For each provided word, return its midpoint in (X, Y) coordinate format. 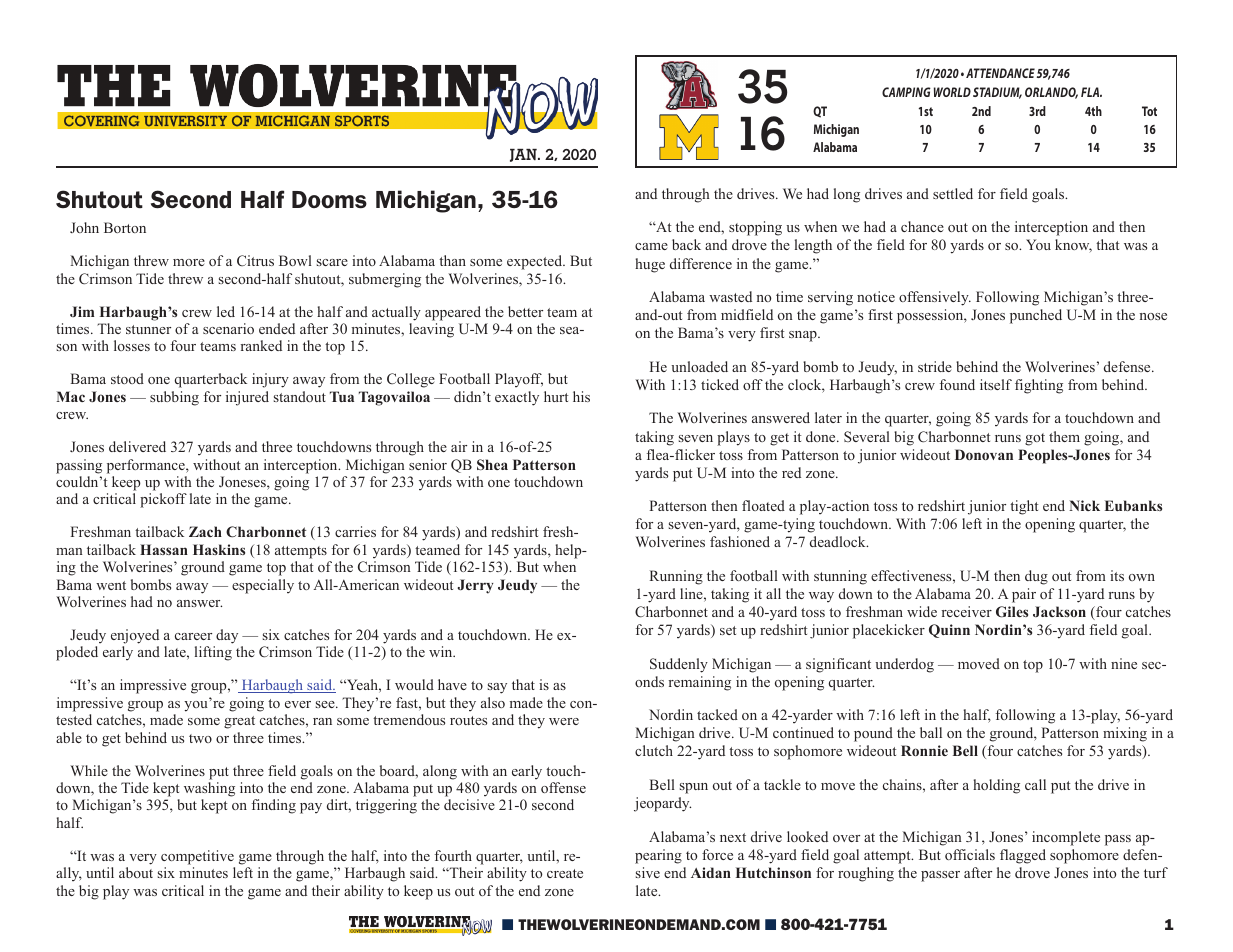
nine (1124, 663)
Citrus (255, 260)
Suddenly (679, 665)
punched (1036, 316)
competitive (197, 857)
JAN (524, 155)
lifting (213, 653)
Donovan (984, 454)
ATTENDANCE (1000, 73)
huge (650, 265)
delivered (137, 446)
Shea (492, 464)
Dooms (329, 199)
